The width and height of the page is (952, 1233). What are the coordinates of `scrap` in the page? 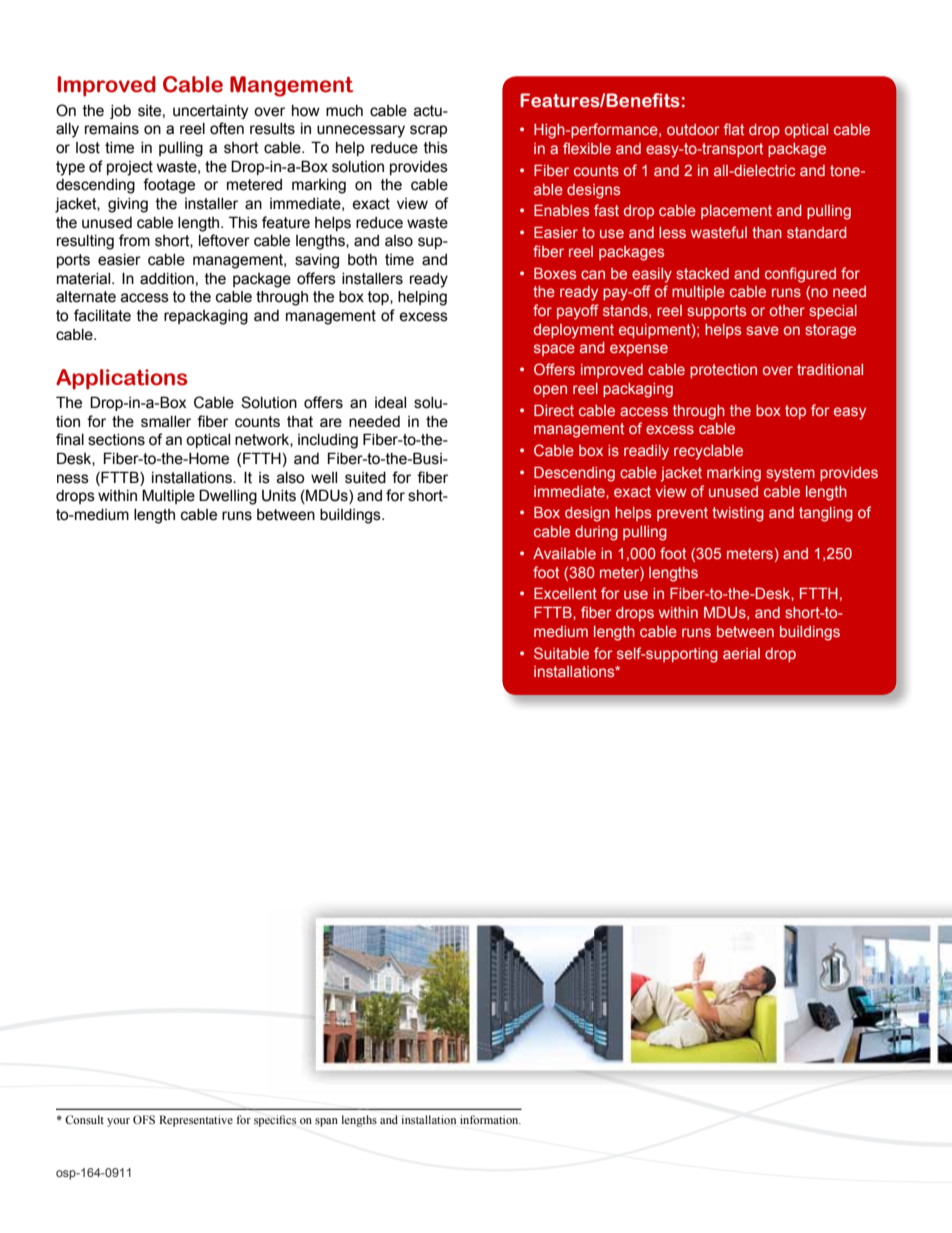 It's located at (428, 131).
